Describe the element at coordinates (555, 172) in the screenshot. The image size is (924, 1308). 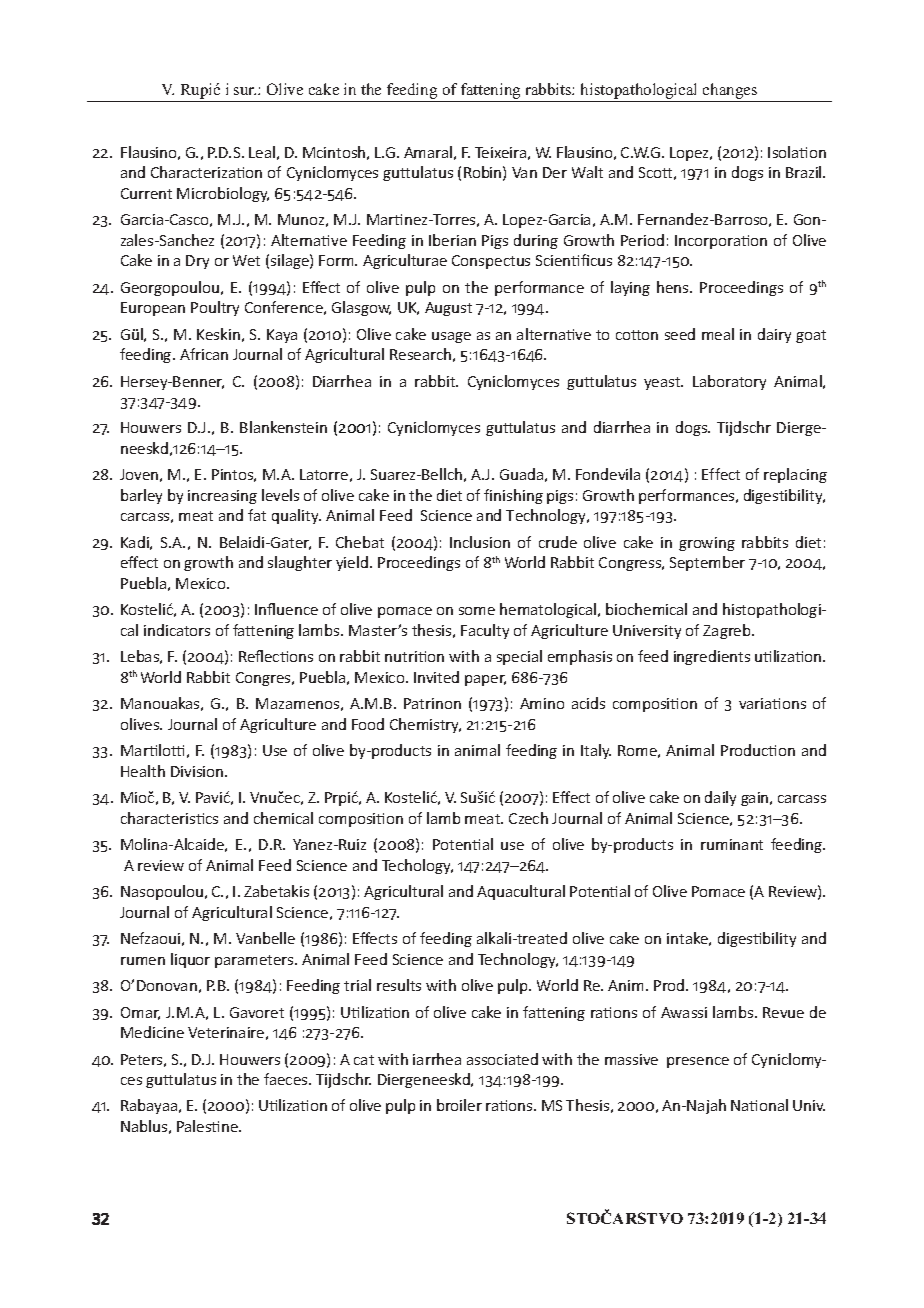
I see `Der` at that location.
